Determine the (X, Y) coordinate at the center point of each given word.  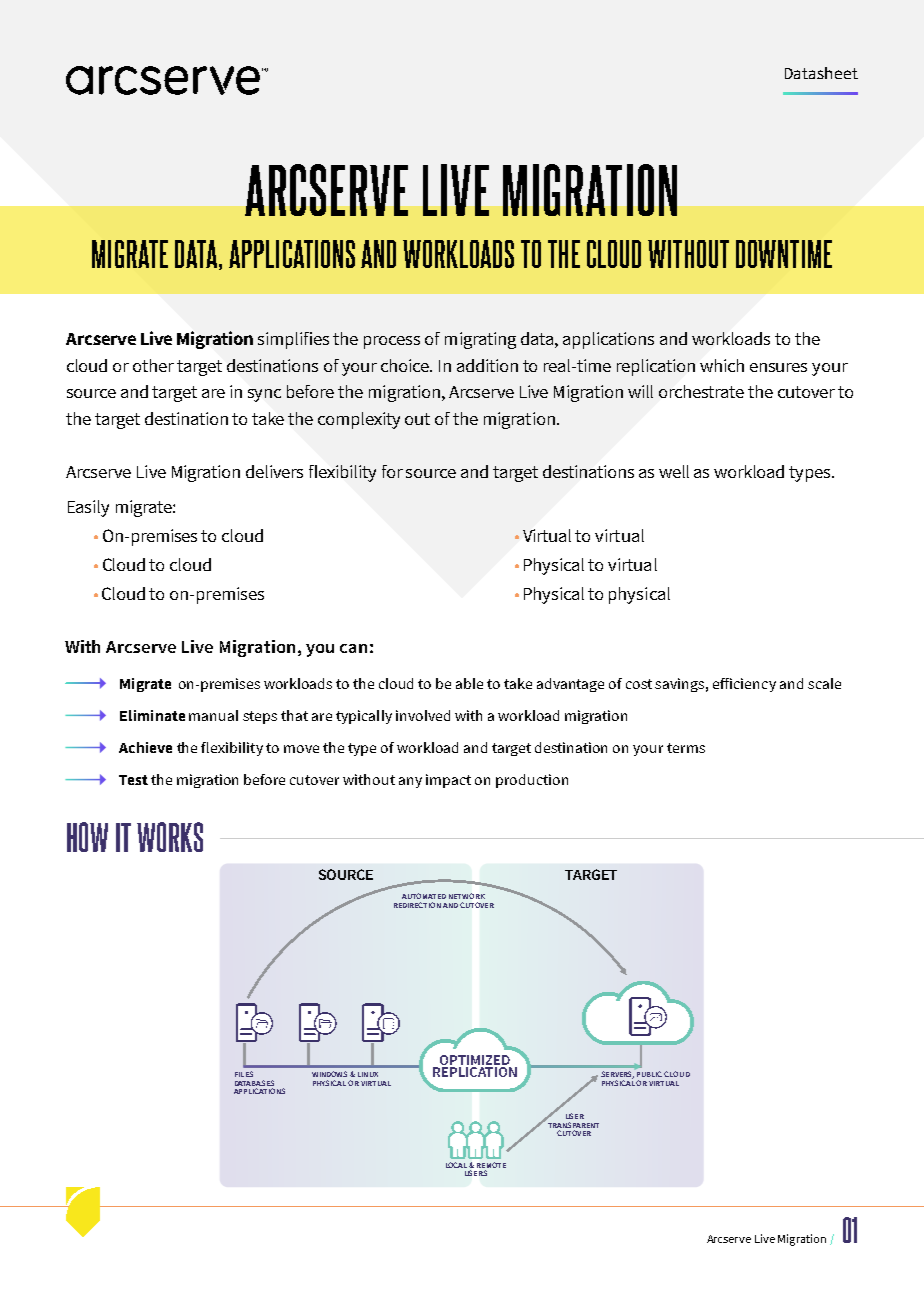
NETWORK (467, 896)
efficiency (744, 685)
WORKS (170, 837)
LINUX (368, 1074)
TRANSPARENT (573, 1125)
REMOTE (491, 1166)
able (469, 683)
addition (487, 365)
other (153, 365)
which (722, 365)
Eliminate (152, 715)
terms (686, 748)
